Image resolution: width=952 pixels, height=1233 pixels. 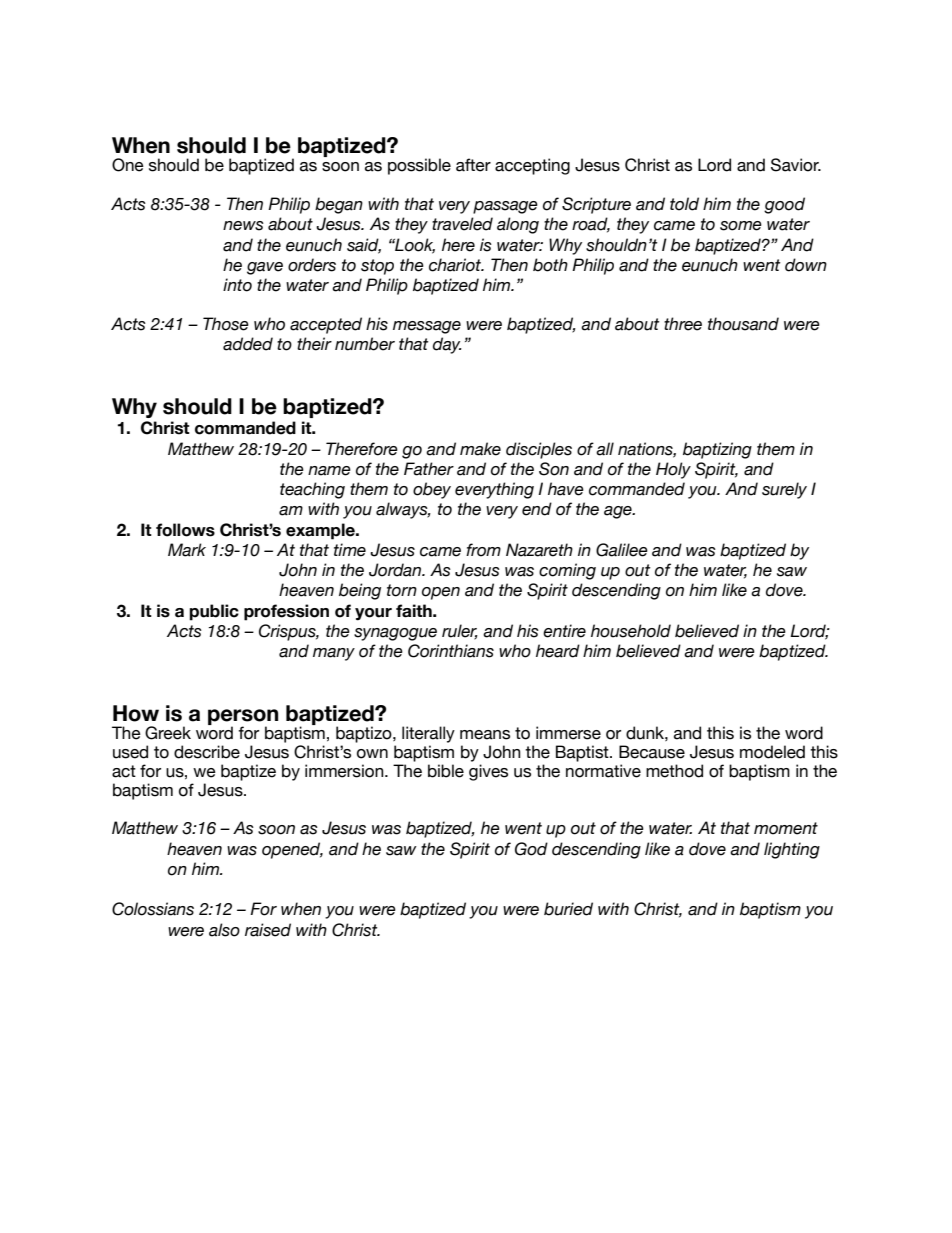 I want to click on make, so click(x=480, y=449).
